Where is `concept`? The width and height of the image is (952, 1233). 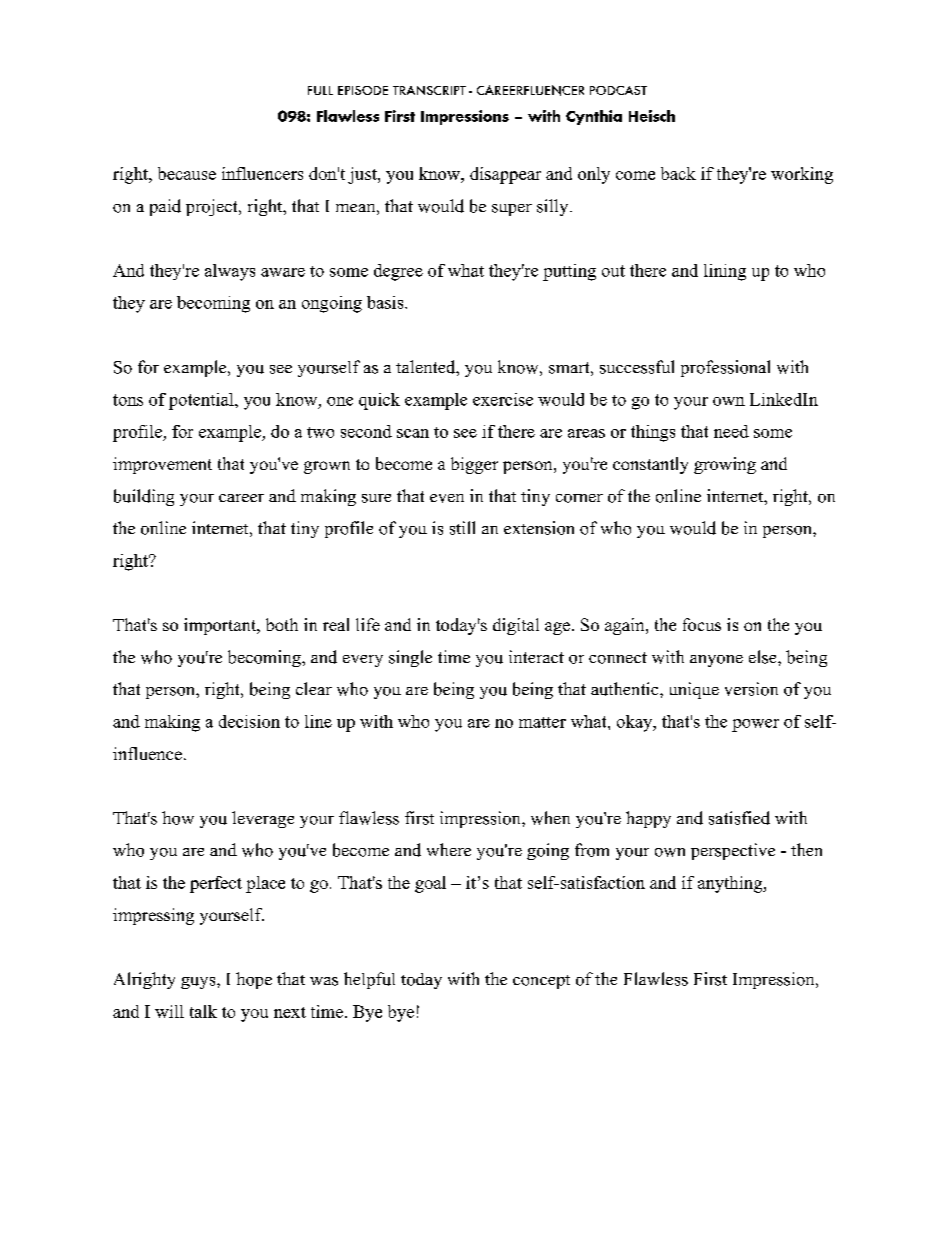 concept is located at coordinates (541, 982).
